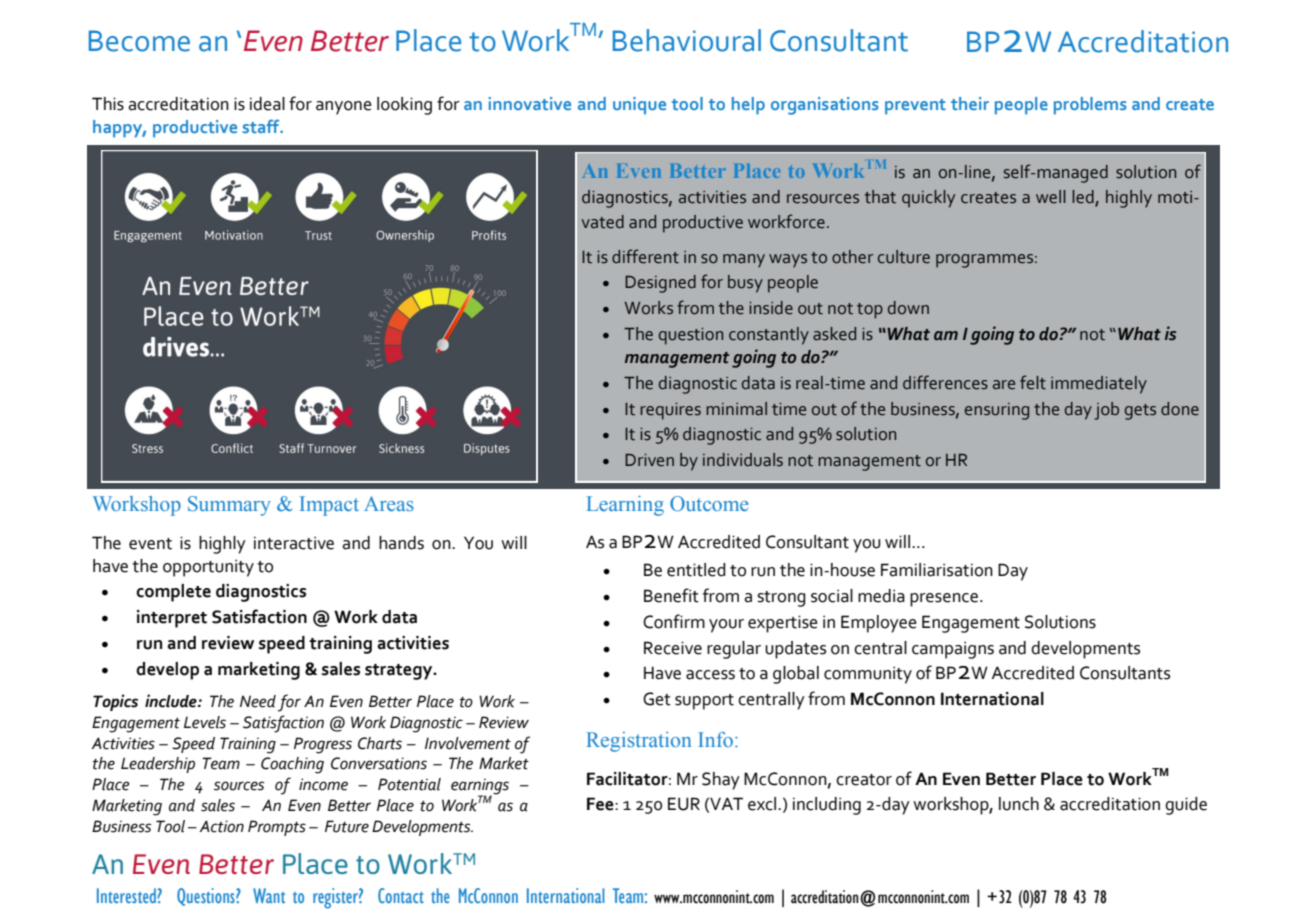  I want to click on problems, so click(1090, 106).
